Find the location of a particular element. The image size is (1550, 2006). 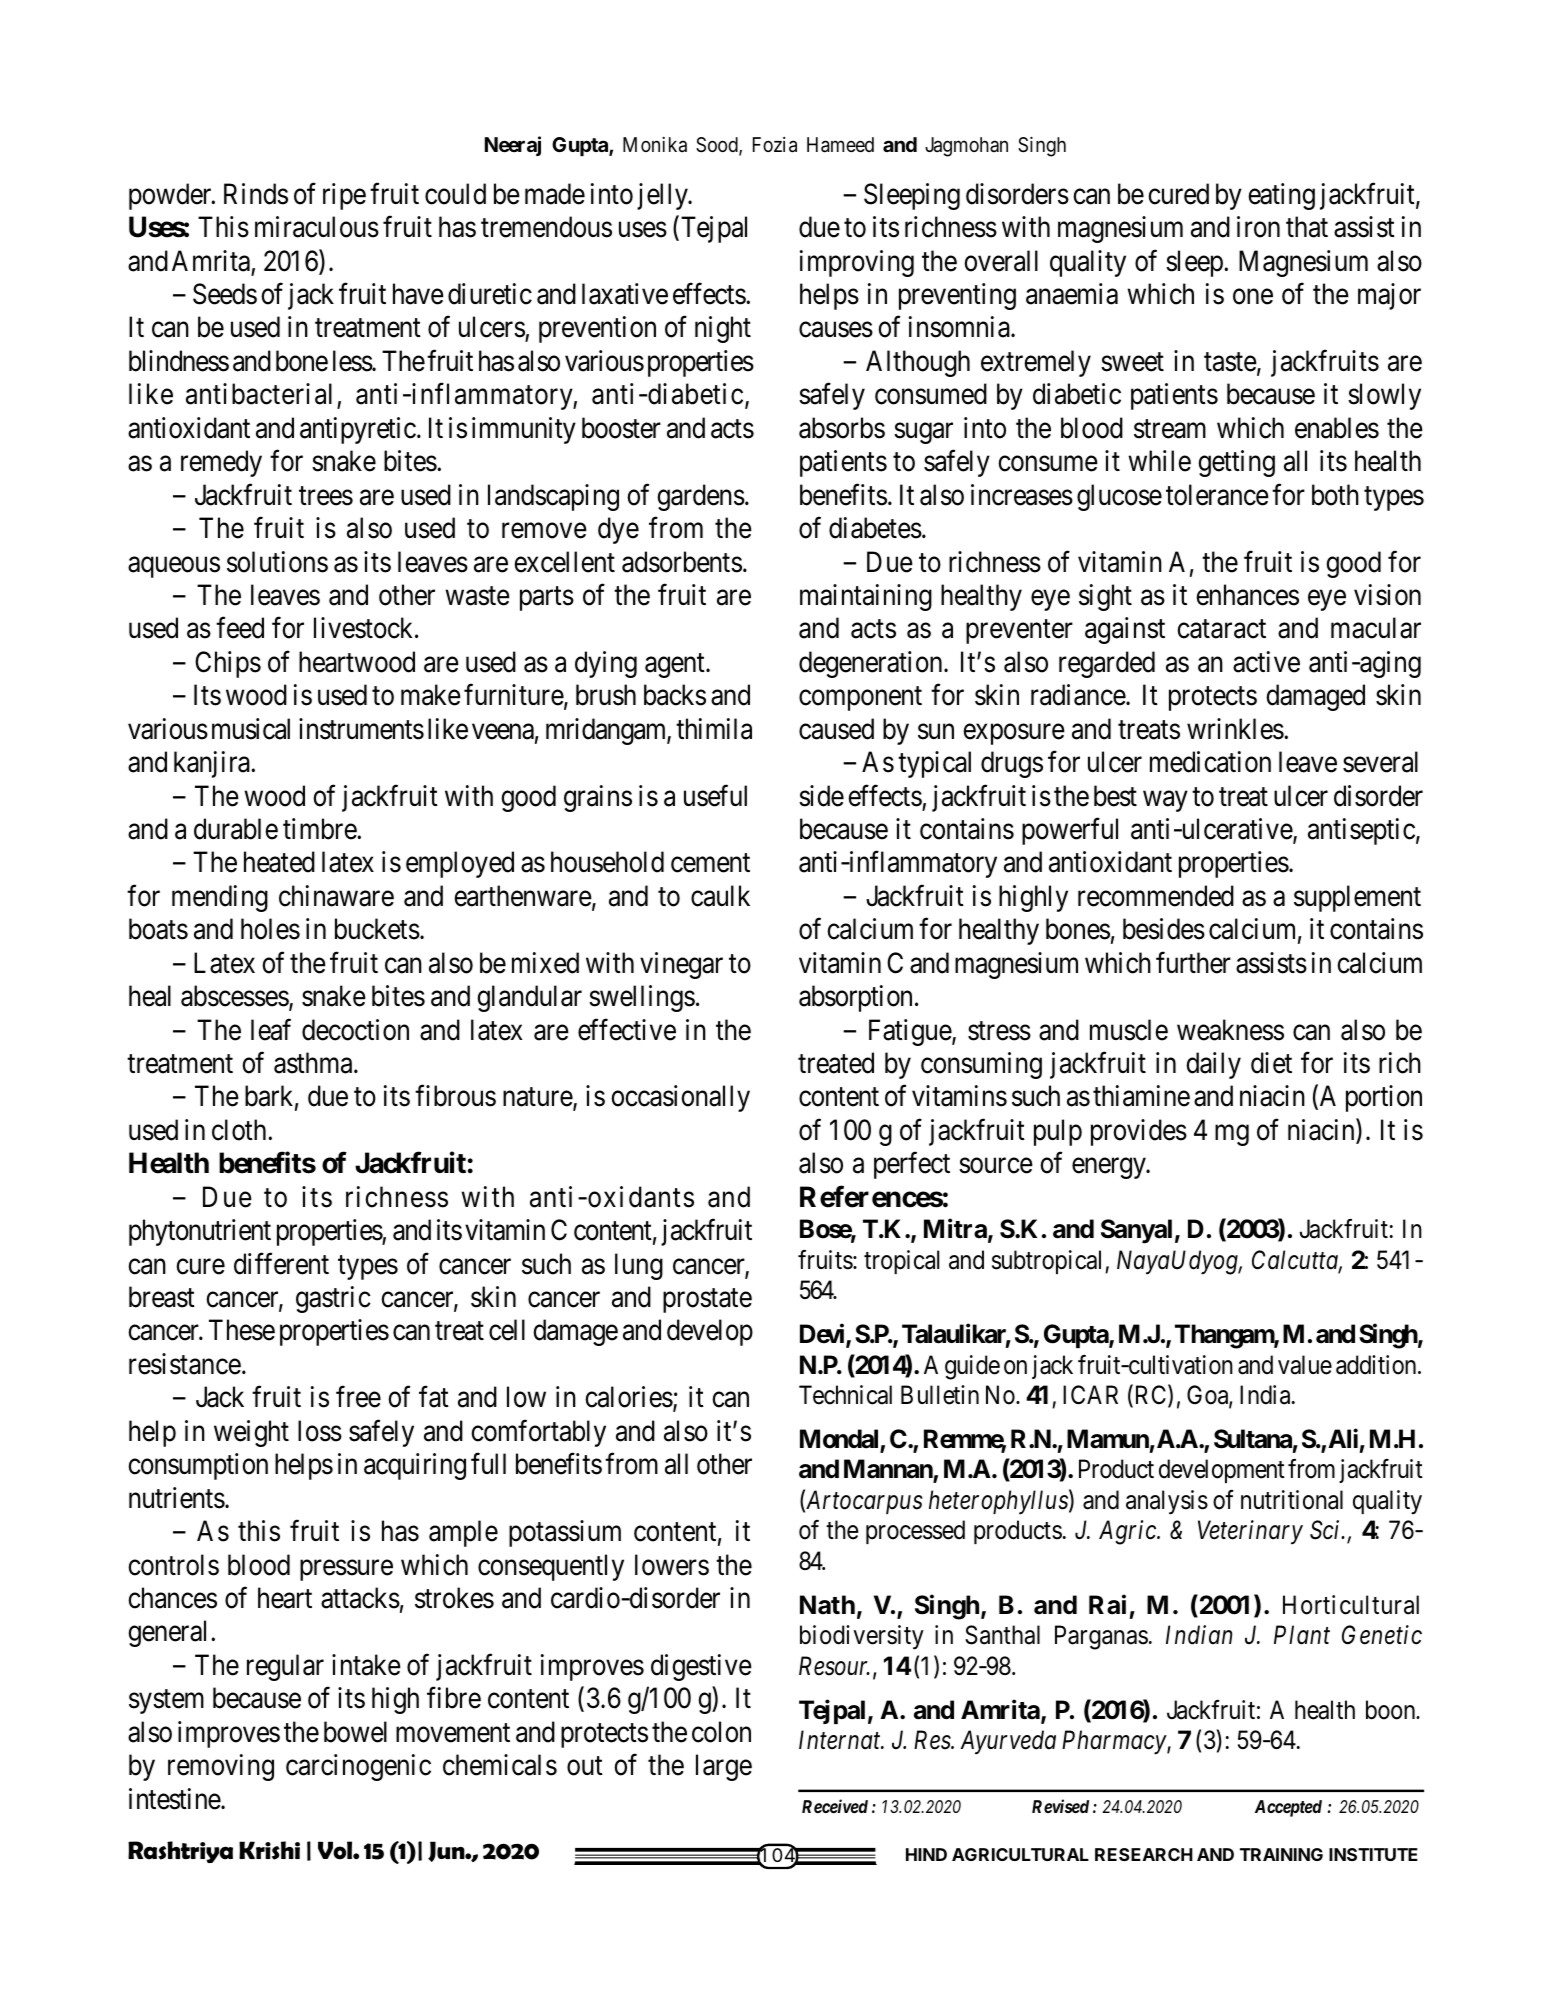

jelly is located at coordinates (663, 196).
